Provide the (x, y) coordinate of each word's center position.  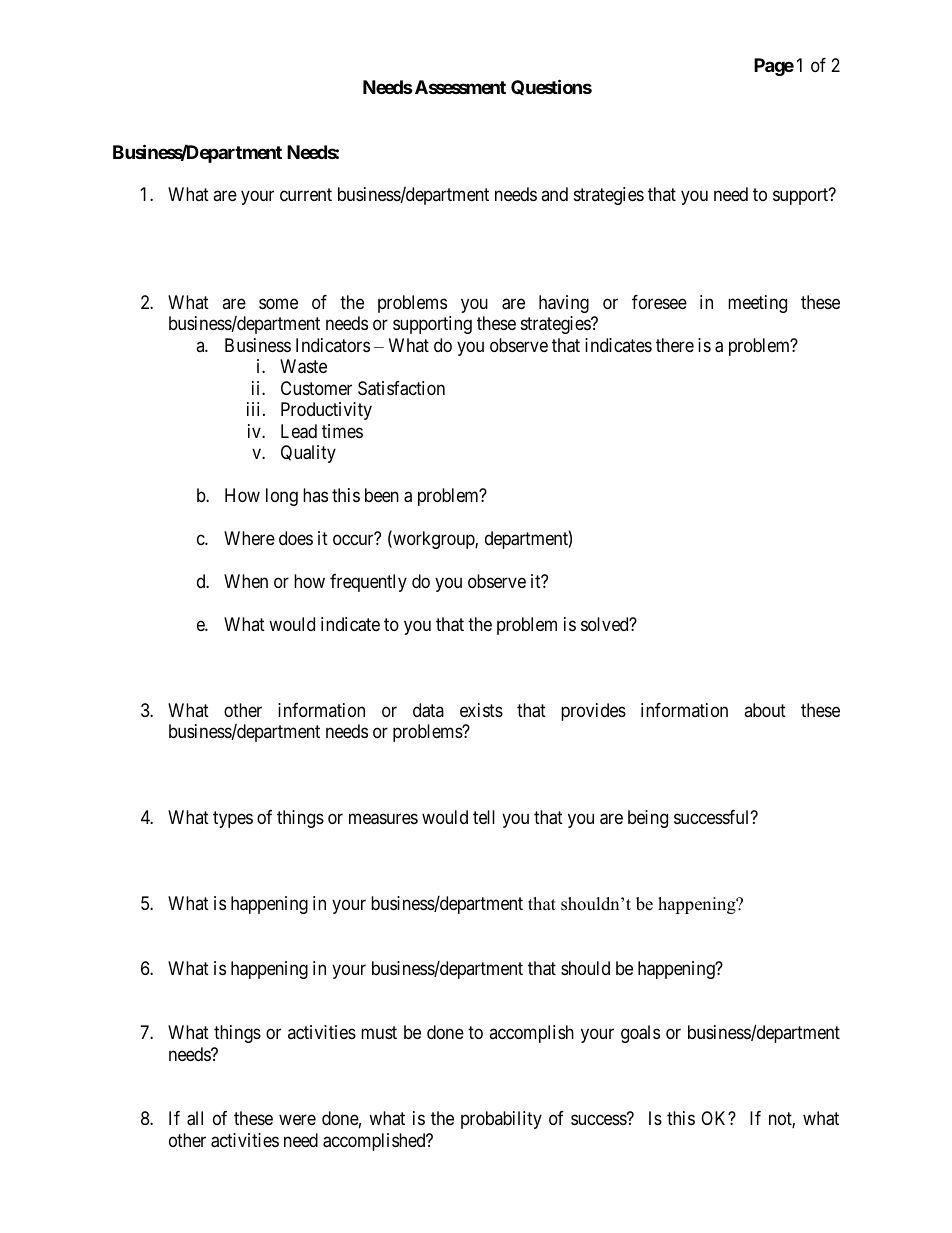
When (246, 581)
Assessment (459, 87)
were (297, 1120)
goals (640, 1034)
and (554, 194)
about (765, 710)
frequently (368, 583)
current (306, 195)
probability (501, 1120)
